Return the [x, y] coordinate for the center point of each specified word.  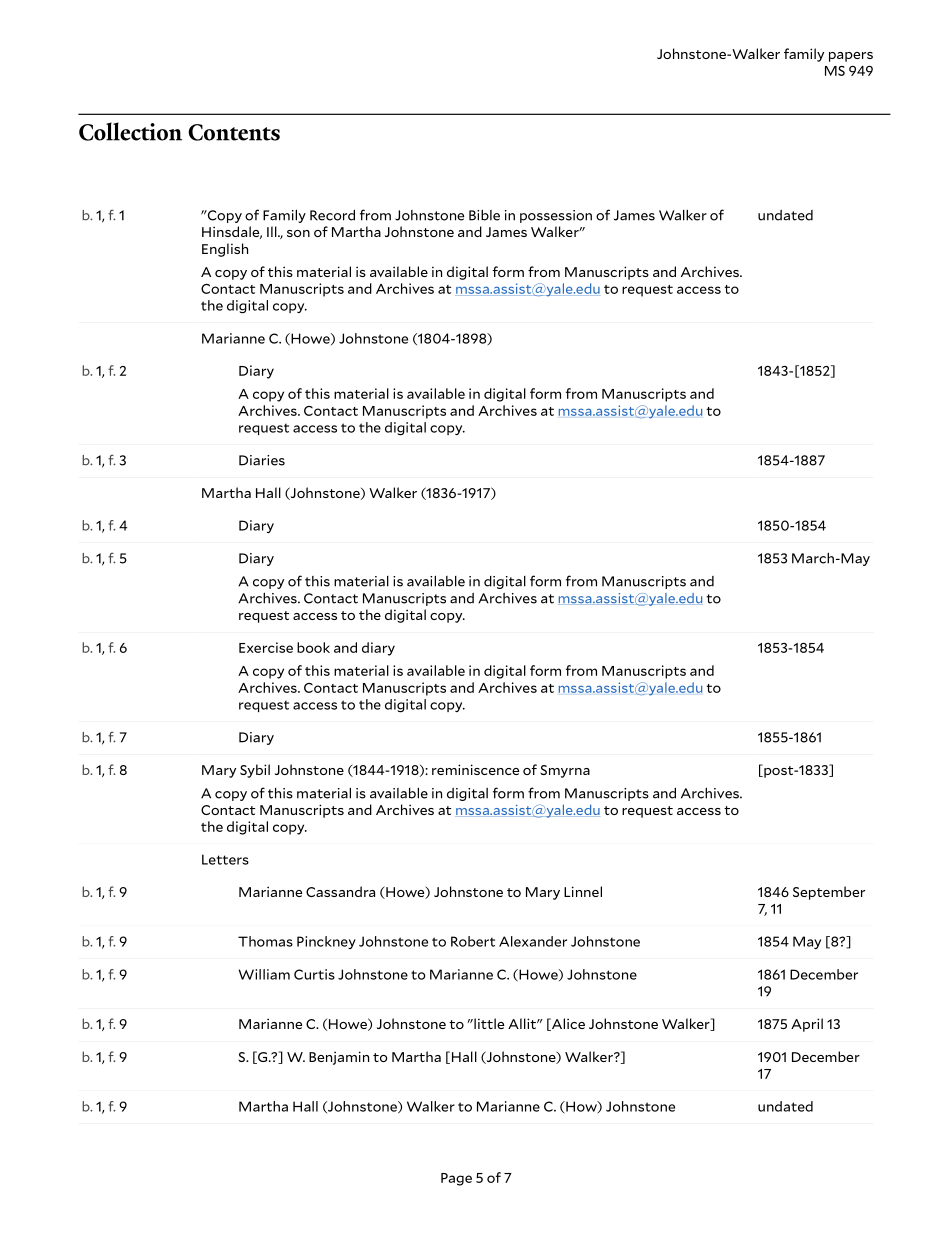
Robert [473, 941]
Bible [484, 215]
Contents [234, 132]
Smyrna [565, 771]
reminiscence [475, 769]
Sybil [255, 771]
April [807, 1025]
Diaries [262, 460]
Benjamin [339, 1058]
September [829, 893]
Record [332, 215]
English [225, 250]
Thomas [265, 941]
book [313, 647]
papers [851, 57]
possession [556, 216]
